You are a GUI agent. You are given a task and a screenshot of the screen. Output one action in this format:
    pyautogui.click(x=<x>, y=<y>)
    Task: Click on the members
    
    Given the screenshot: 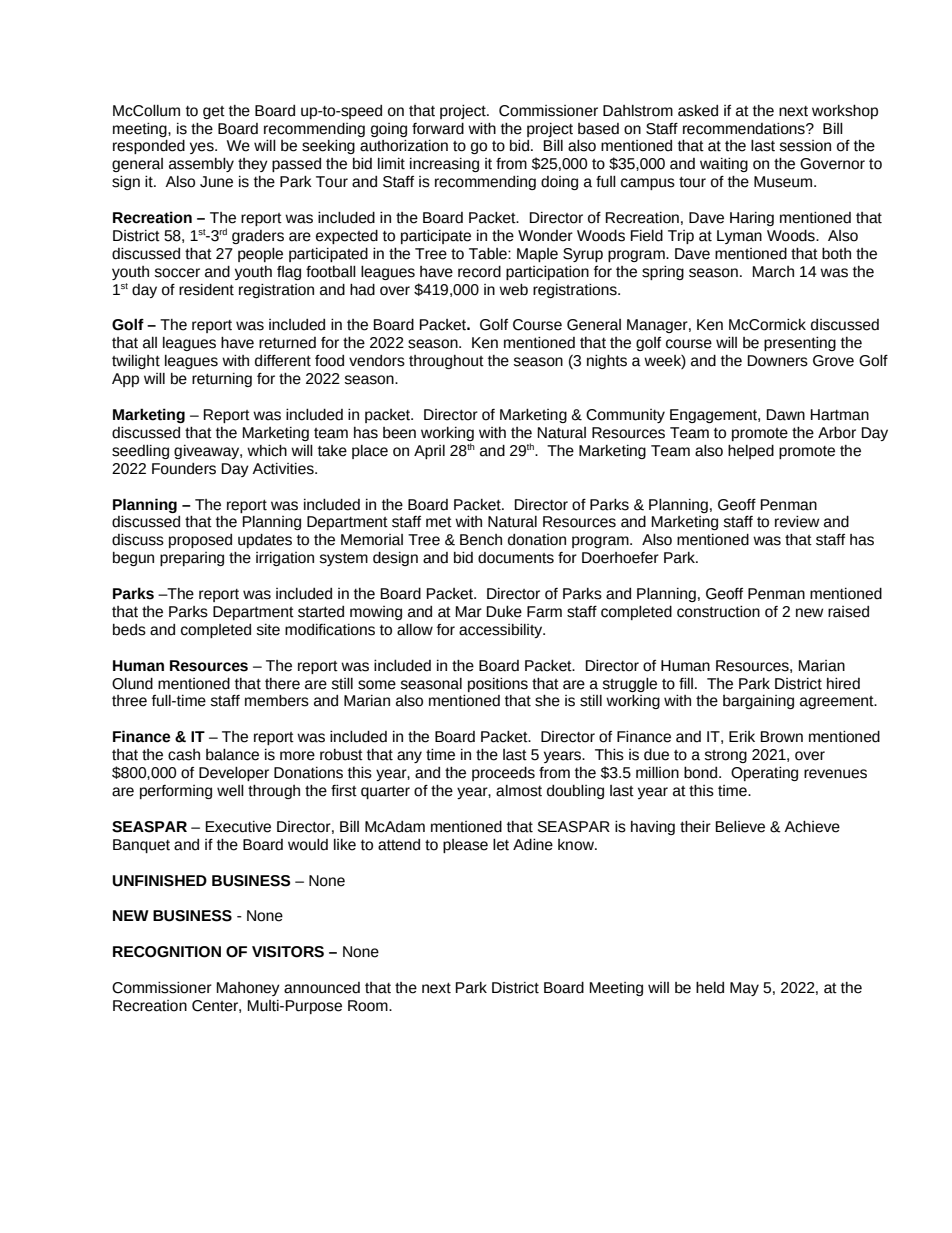 What is the action you would take?
    pyautogui.click(x=277, y=701)
